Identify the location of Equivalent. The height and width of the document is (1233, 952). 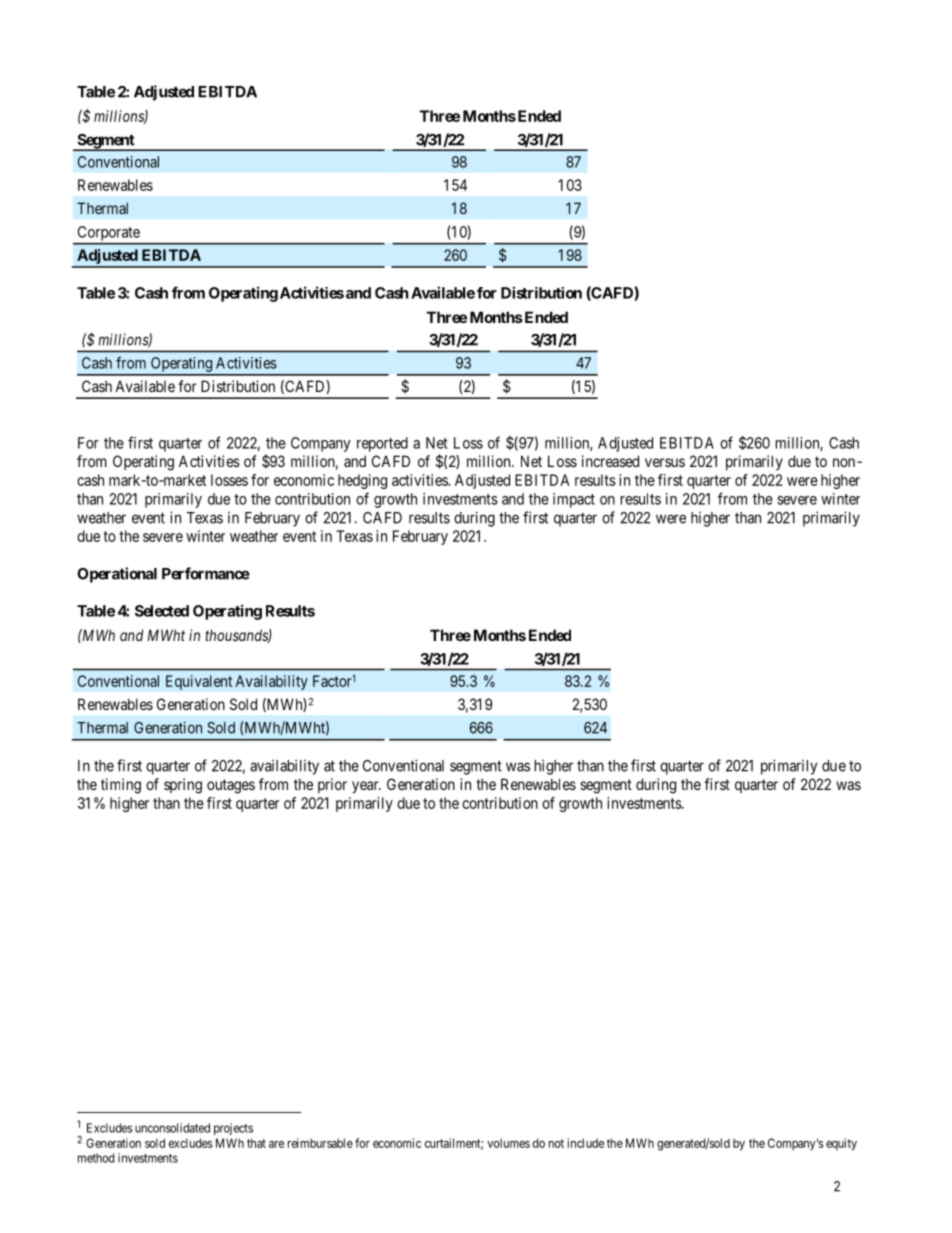
(199, 682).
